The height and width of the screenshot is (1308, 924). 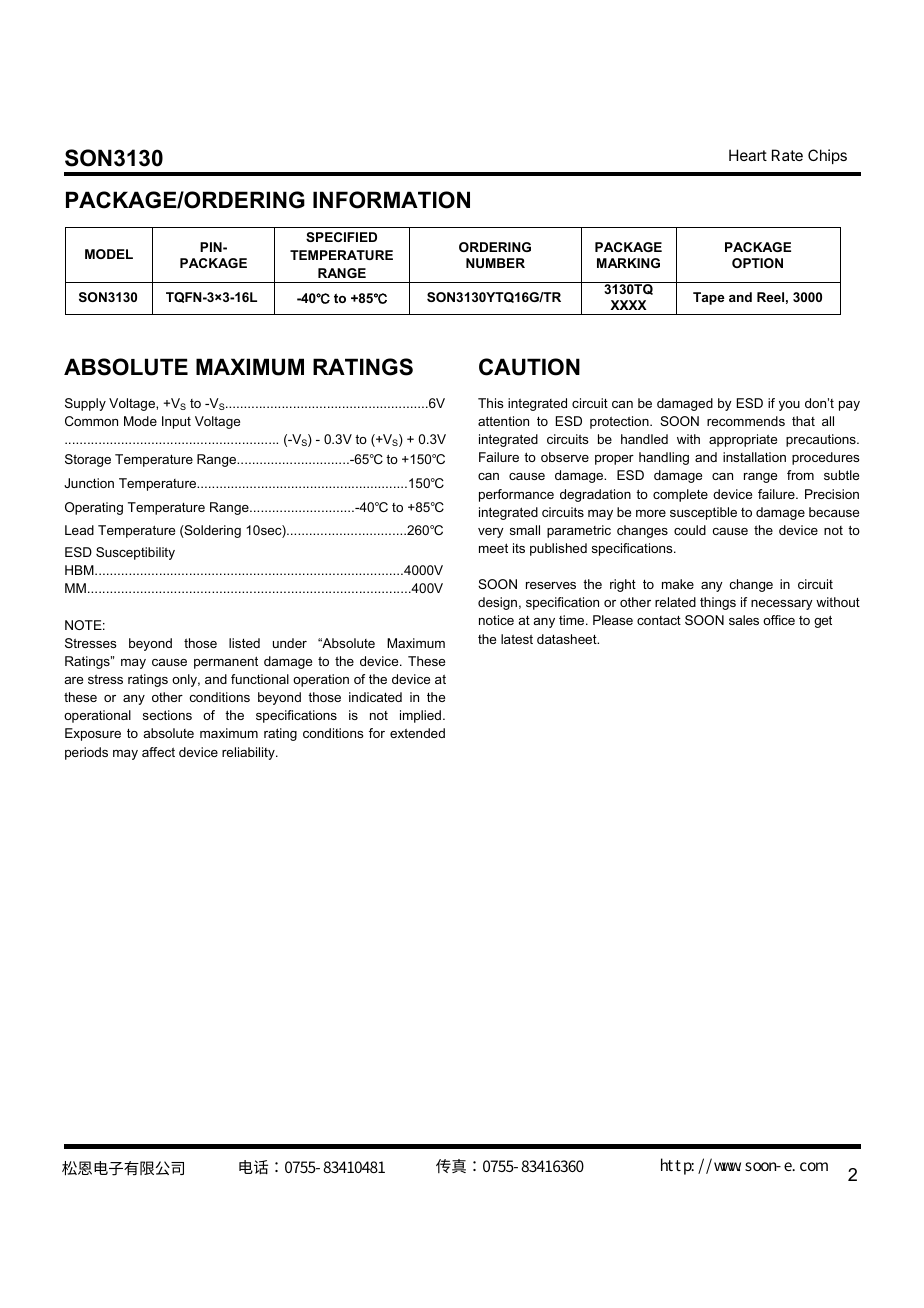 I want to click on attention, so click(x=503, y=421).
